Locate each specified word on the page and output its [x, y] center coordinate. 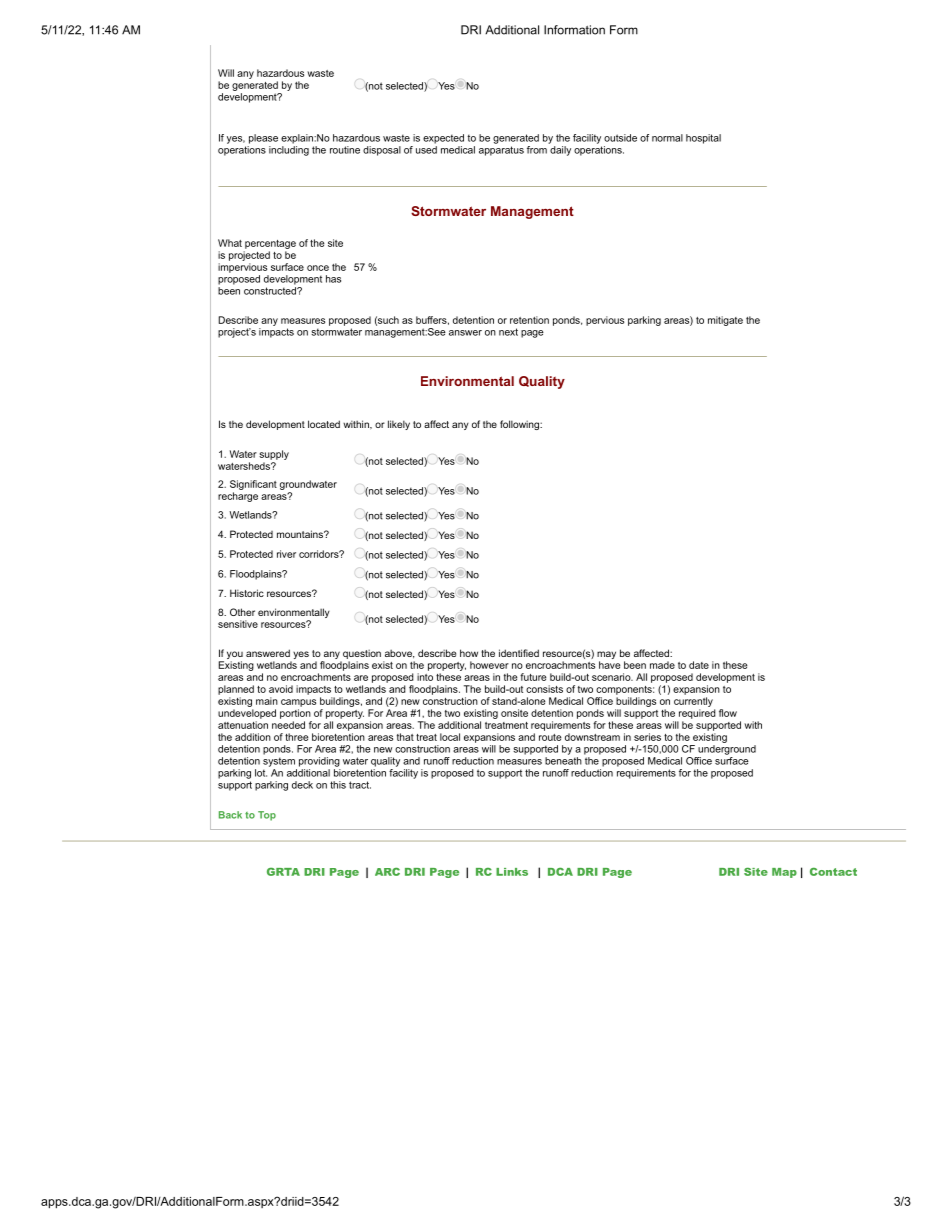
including [289, 151]
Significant [253, 485]
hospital [703, 139]
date [699, 665]
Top [267, 816]
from [537, 150]
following [520, 425]
